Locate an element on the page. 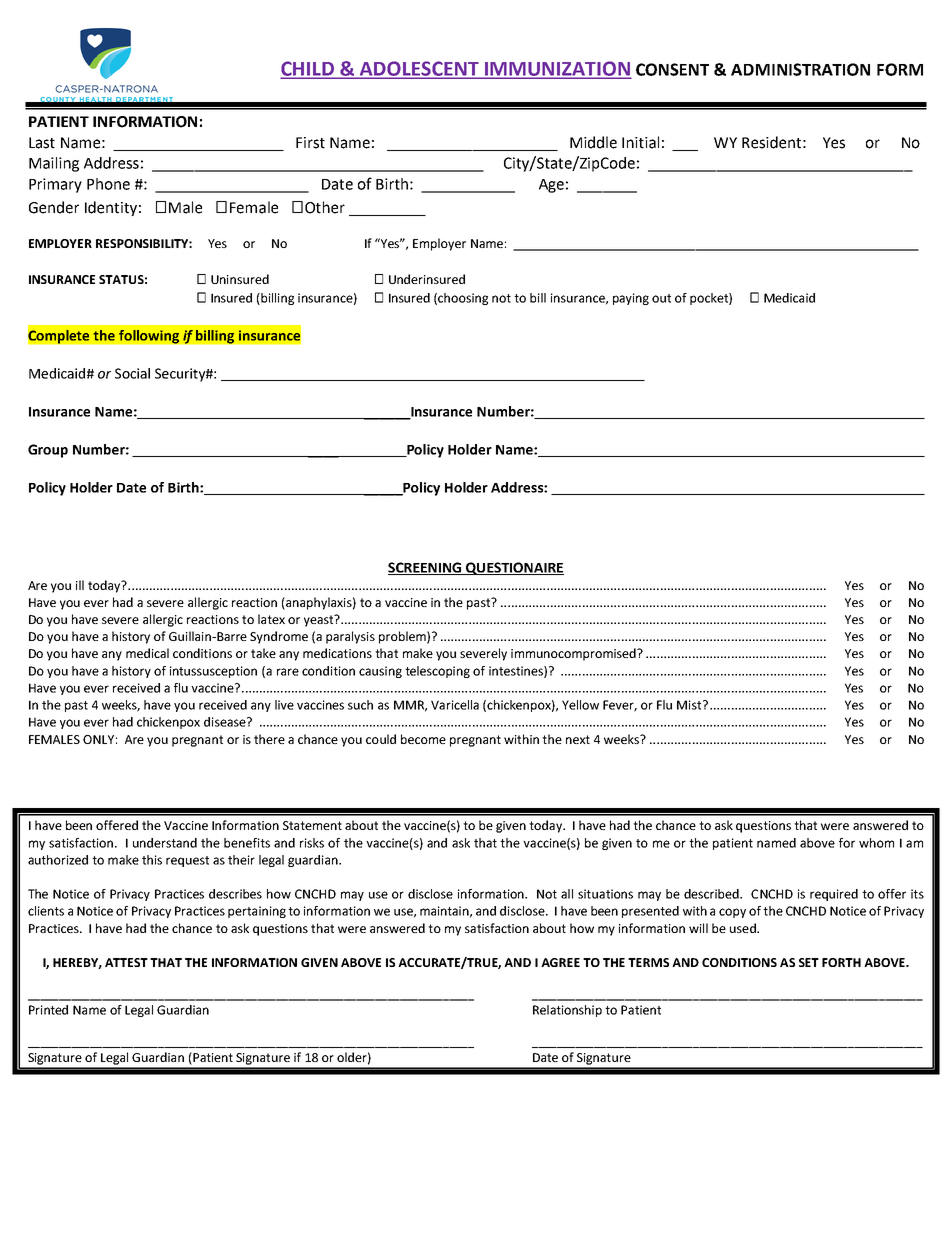 This page has height=1233, width=952. ATTEST is located at coordinates (126, 962).
